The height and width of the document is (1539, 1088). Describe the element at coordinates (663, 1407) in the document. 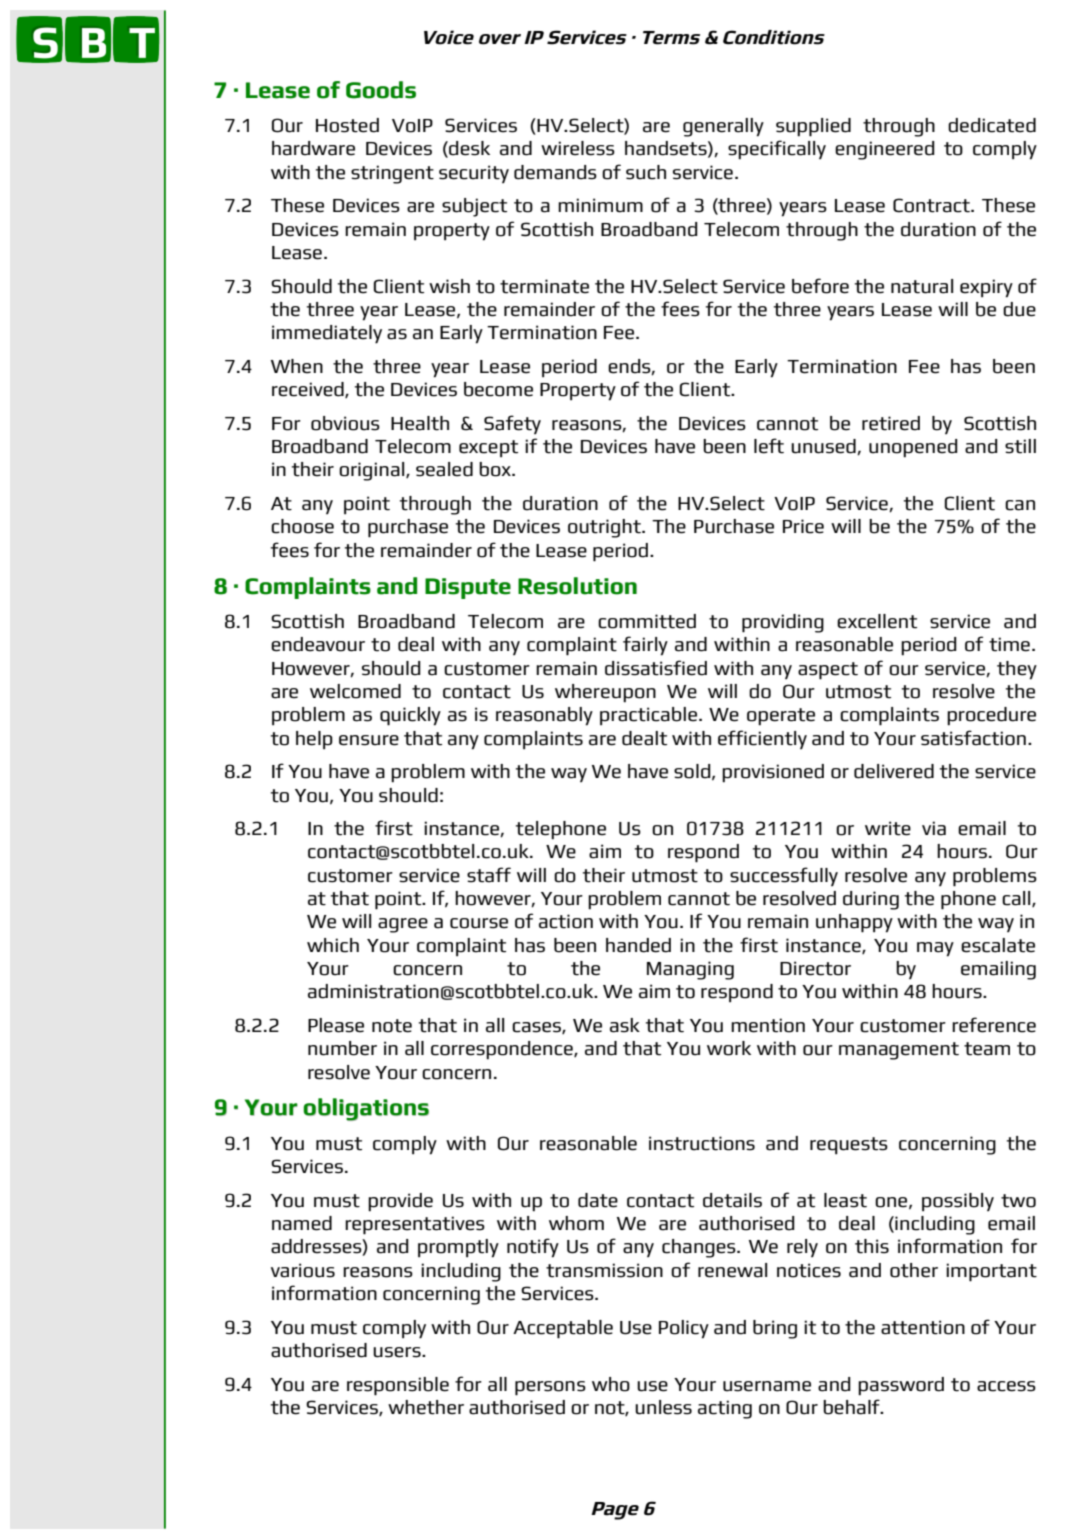

I see `unless` at that location.
